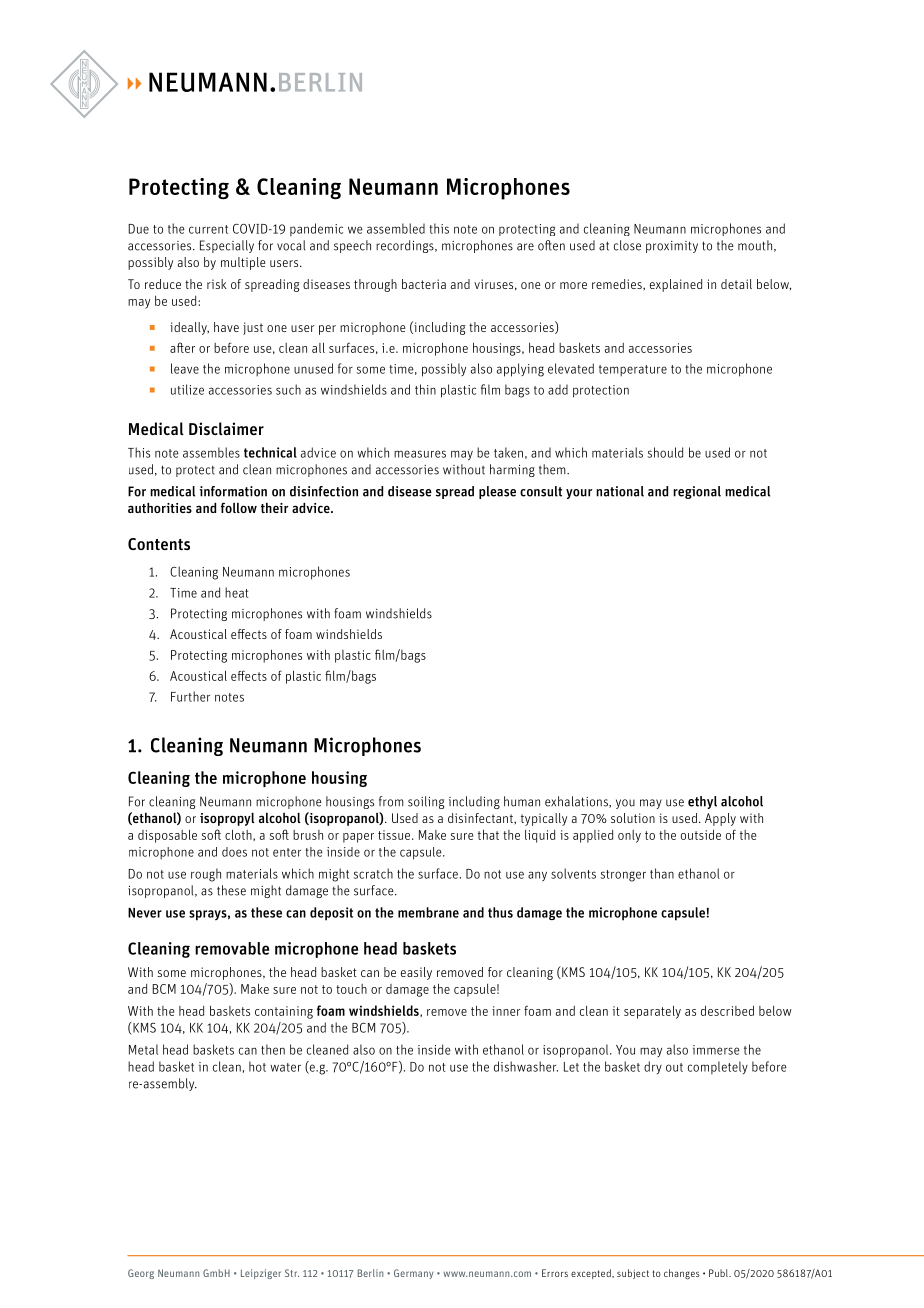 This document has height=1308, width=924. I want to click on inner, so click(506, 1011).
